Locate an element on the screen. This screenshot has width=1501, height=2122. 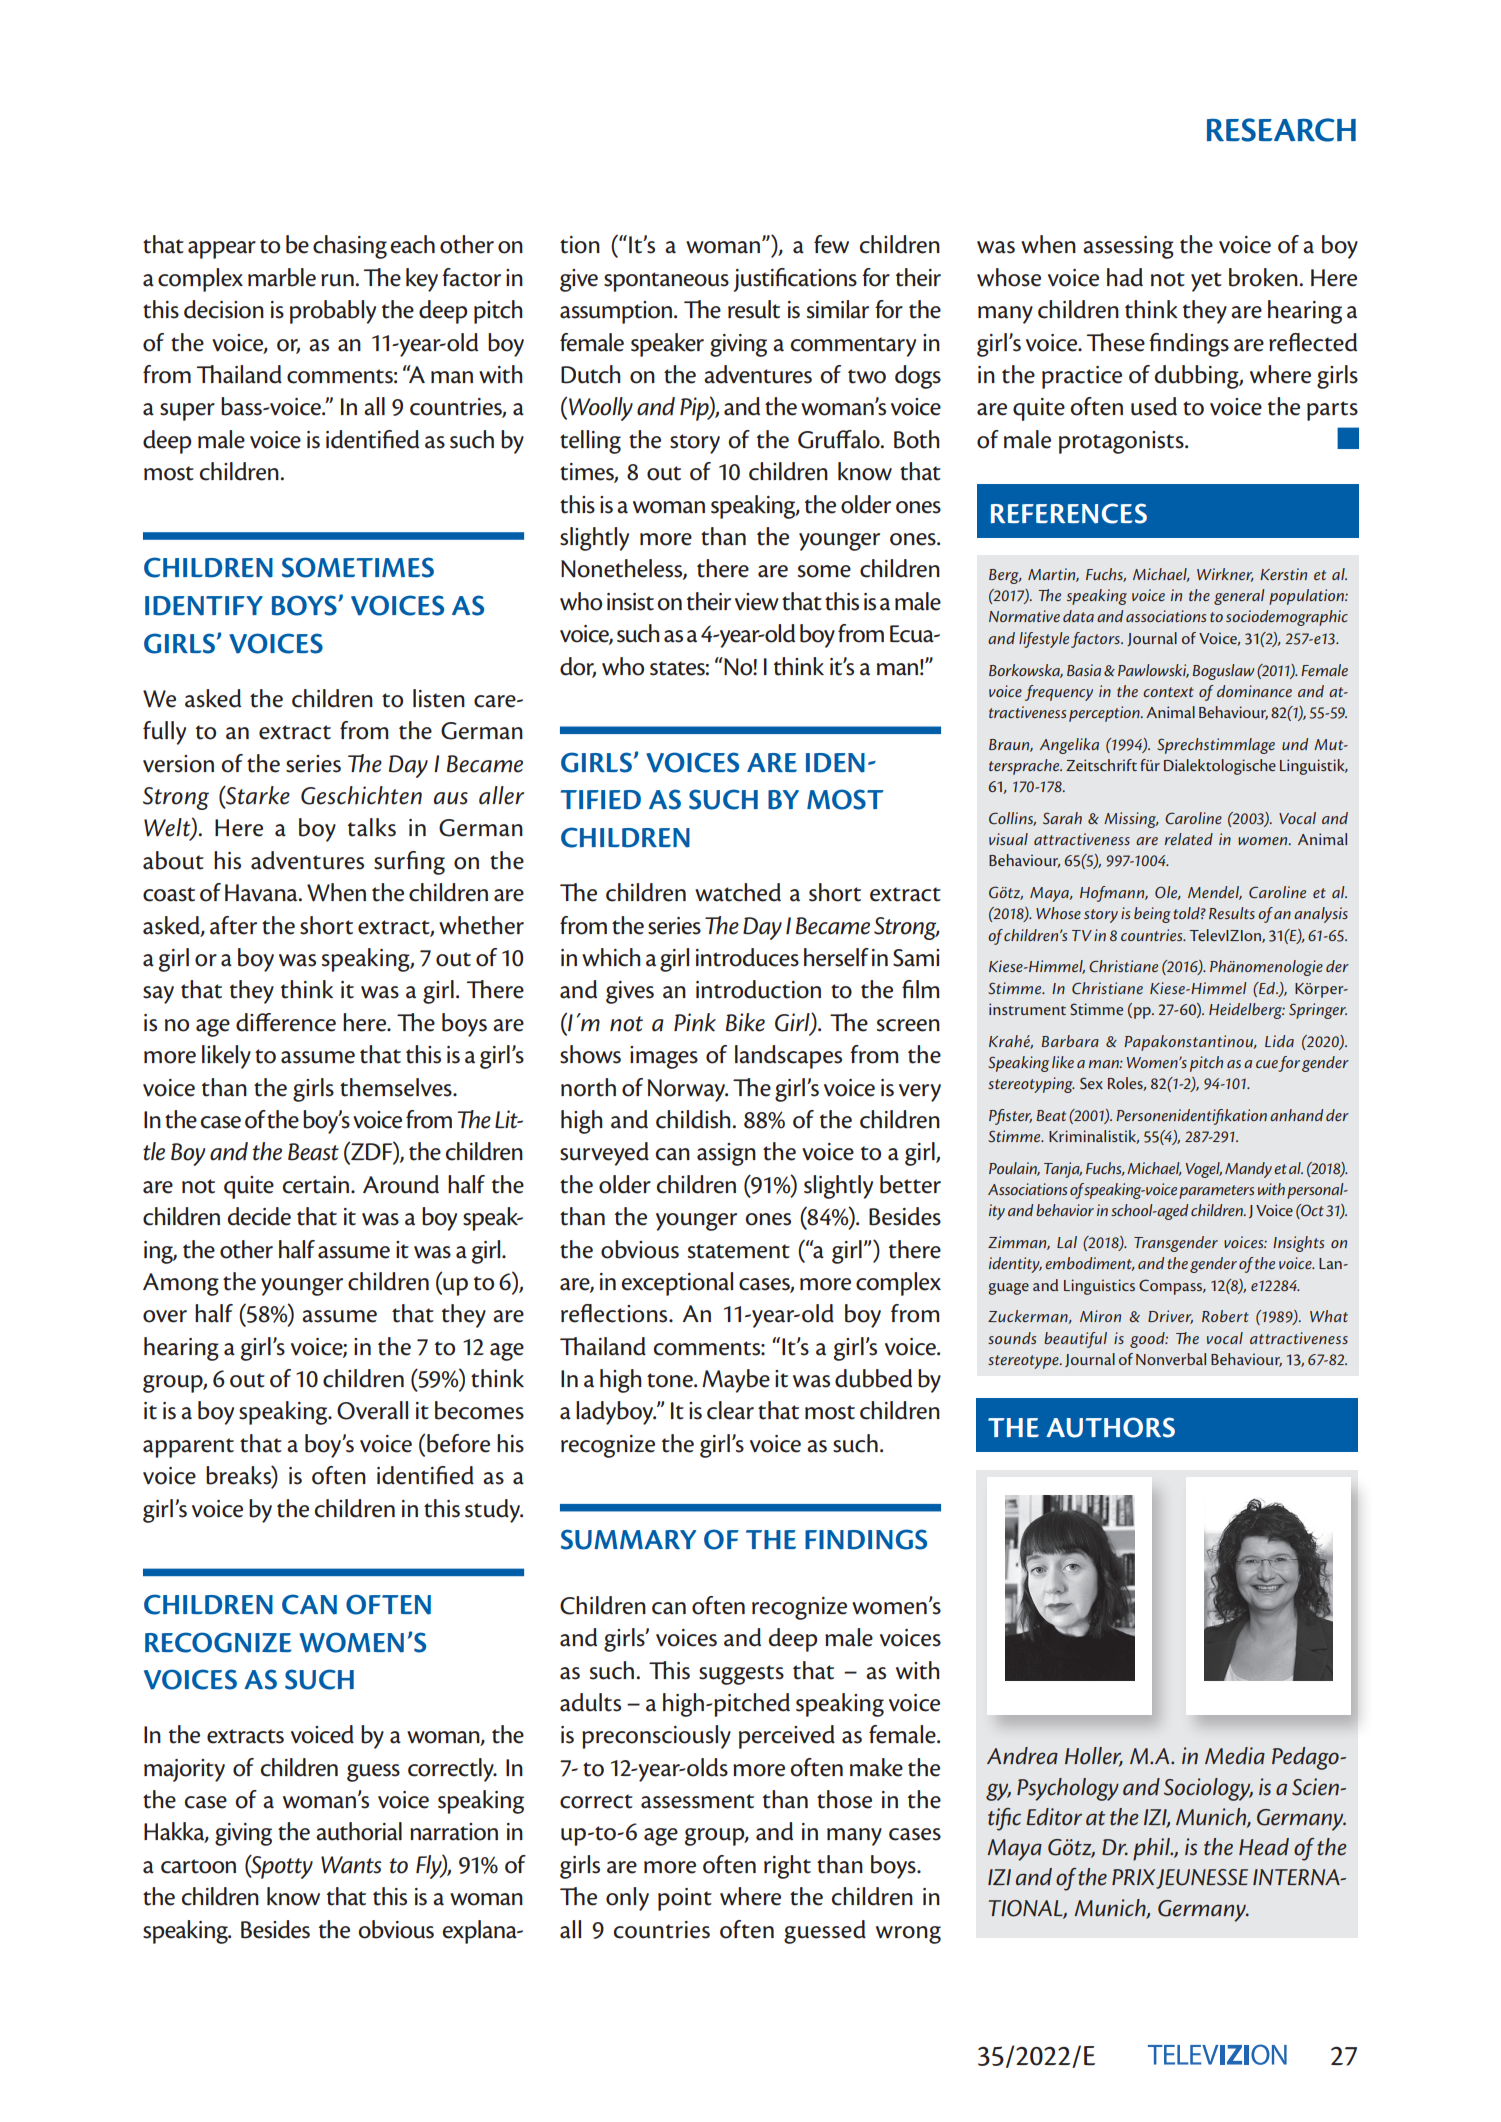
phil is located at coordinates (1152, 1849).
